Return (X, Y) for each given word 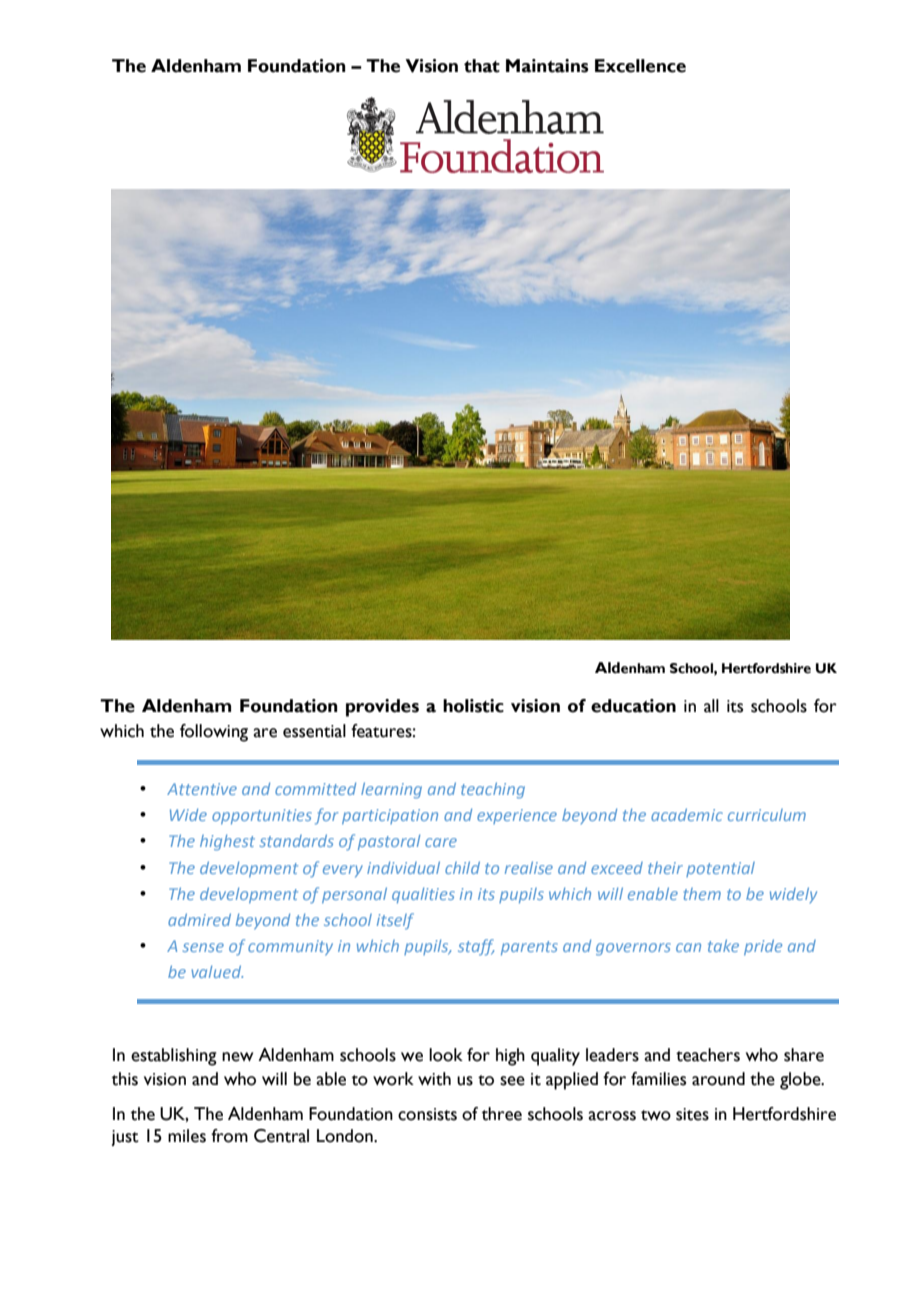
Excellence (640, 66)
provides (382, 708)
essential (314, 731)
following (214, 733)
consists (427, 1114)
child (462, 867)
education (633, 706)
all (711, 706)
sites (692, 1114)
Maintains (547, 66)
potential (720, 869)
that (482, 66)
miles (187, 1136)
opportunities (262, 816)
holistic (473, 706)
